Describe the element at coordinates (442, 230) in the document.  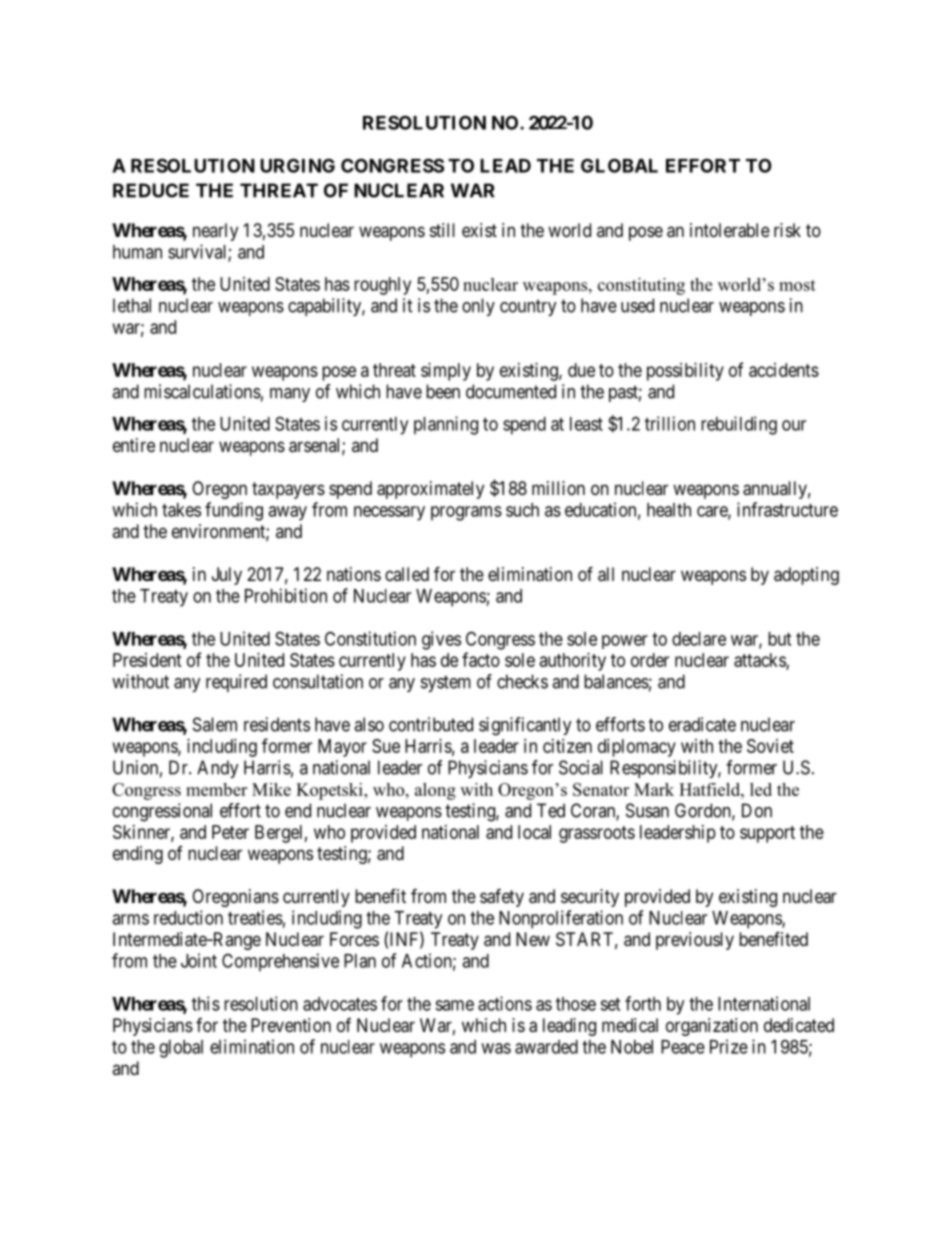
I see `still` at that location.
